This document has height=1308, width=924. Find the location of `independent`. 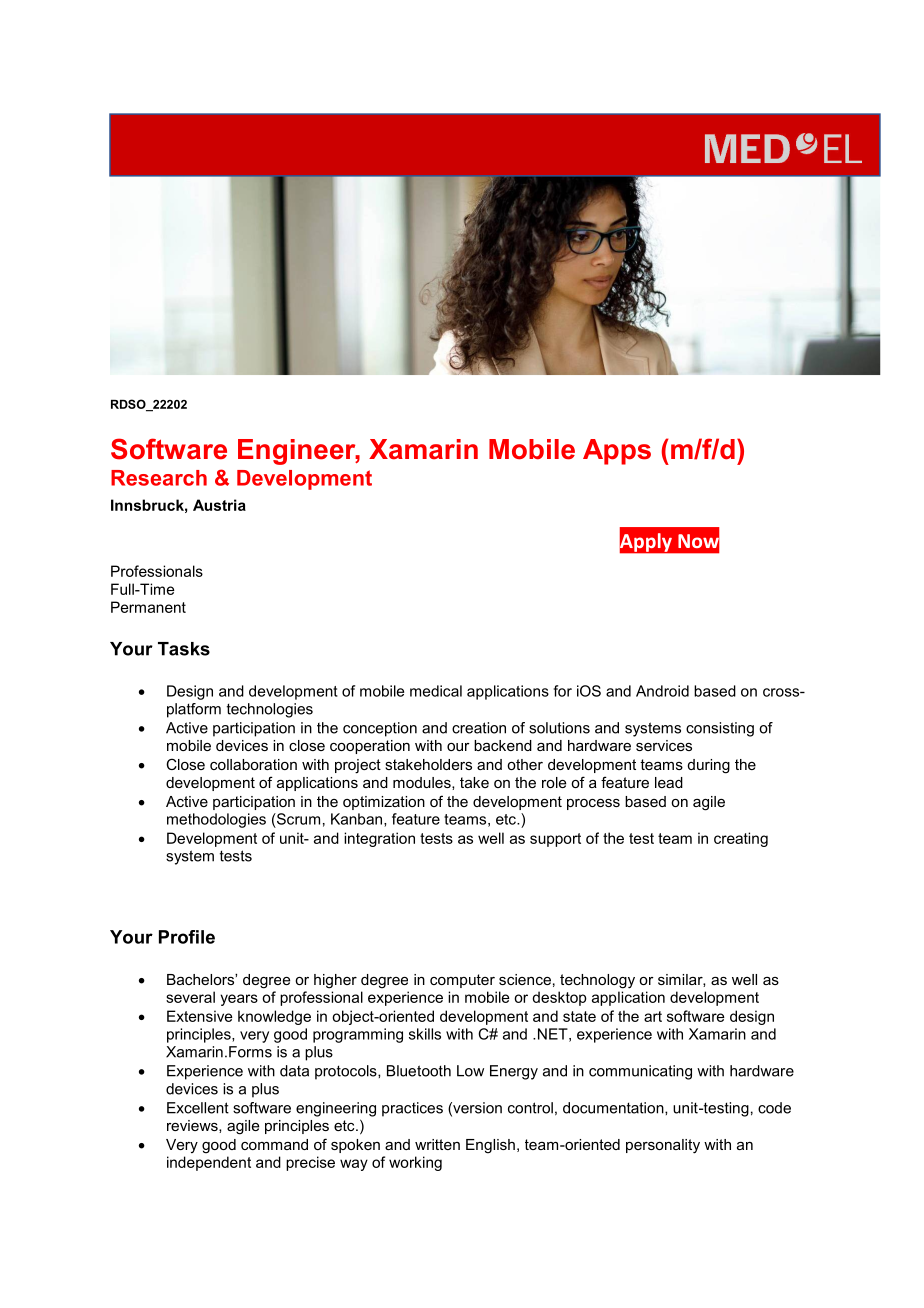

independent is located at coordinates (209, 1163).
